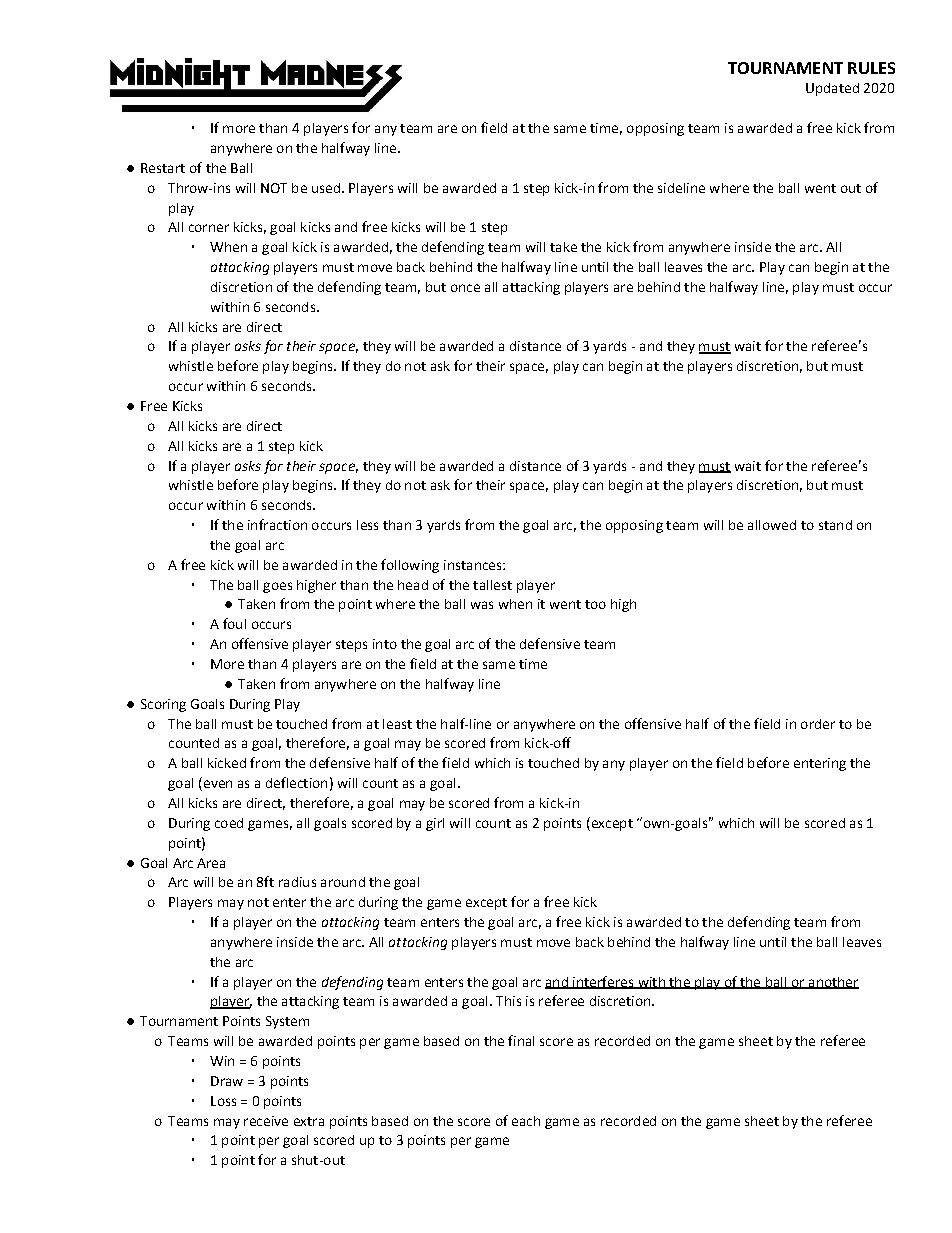 This screenshot has height=1233, width=952. What do you see at coordinates (835, 525) in the screenshot?
I see `stand` at bounding box center [835, 525].
